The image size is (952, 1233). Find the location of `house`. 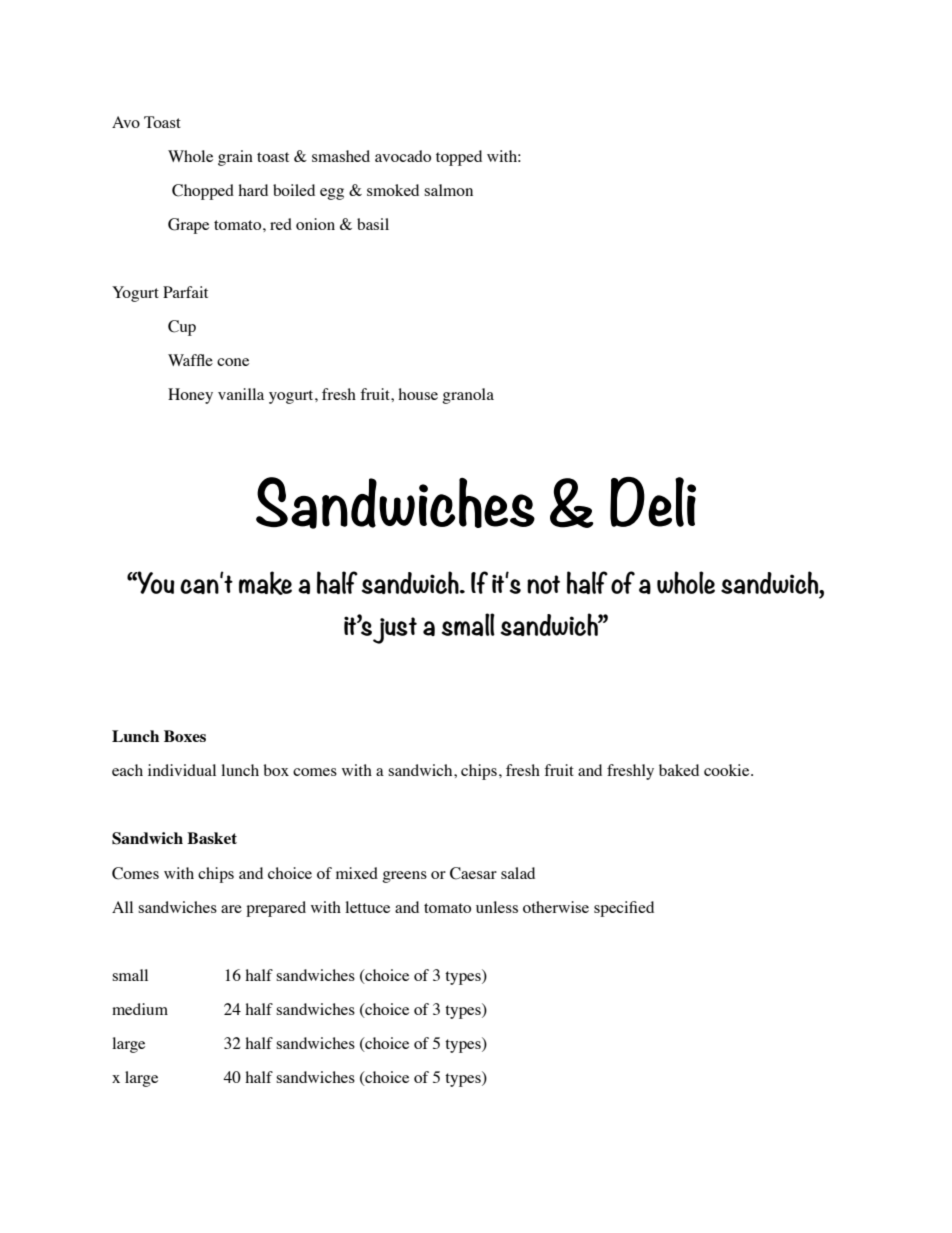

house is located at coordinates (418, 394).
